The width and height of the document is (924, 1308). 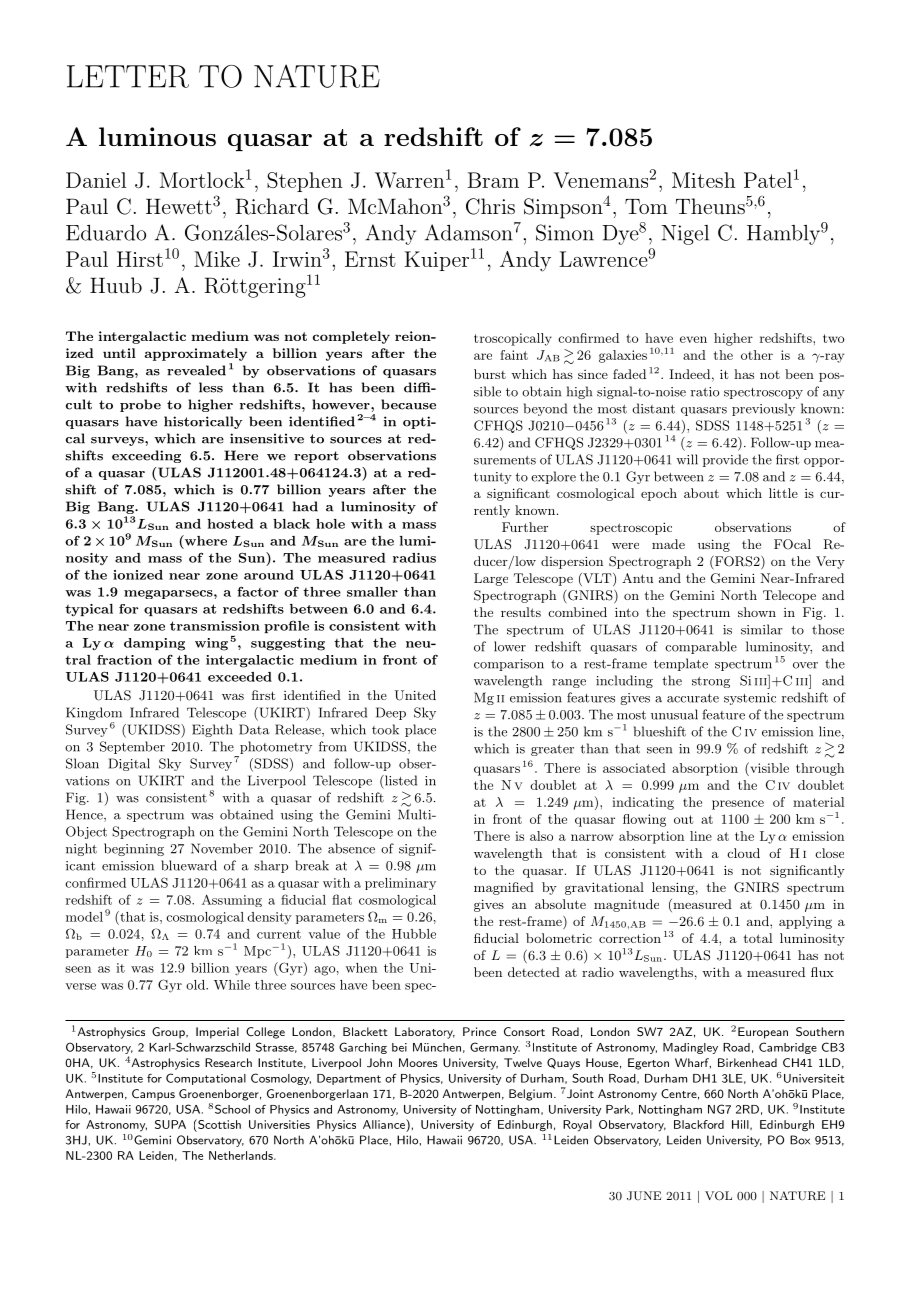 What do you see at coordinates (154, 644) in the document?
I see `damping` at bounding box center [154, 644].
